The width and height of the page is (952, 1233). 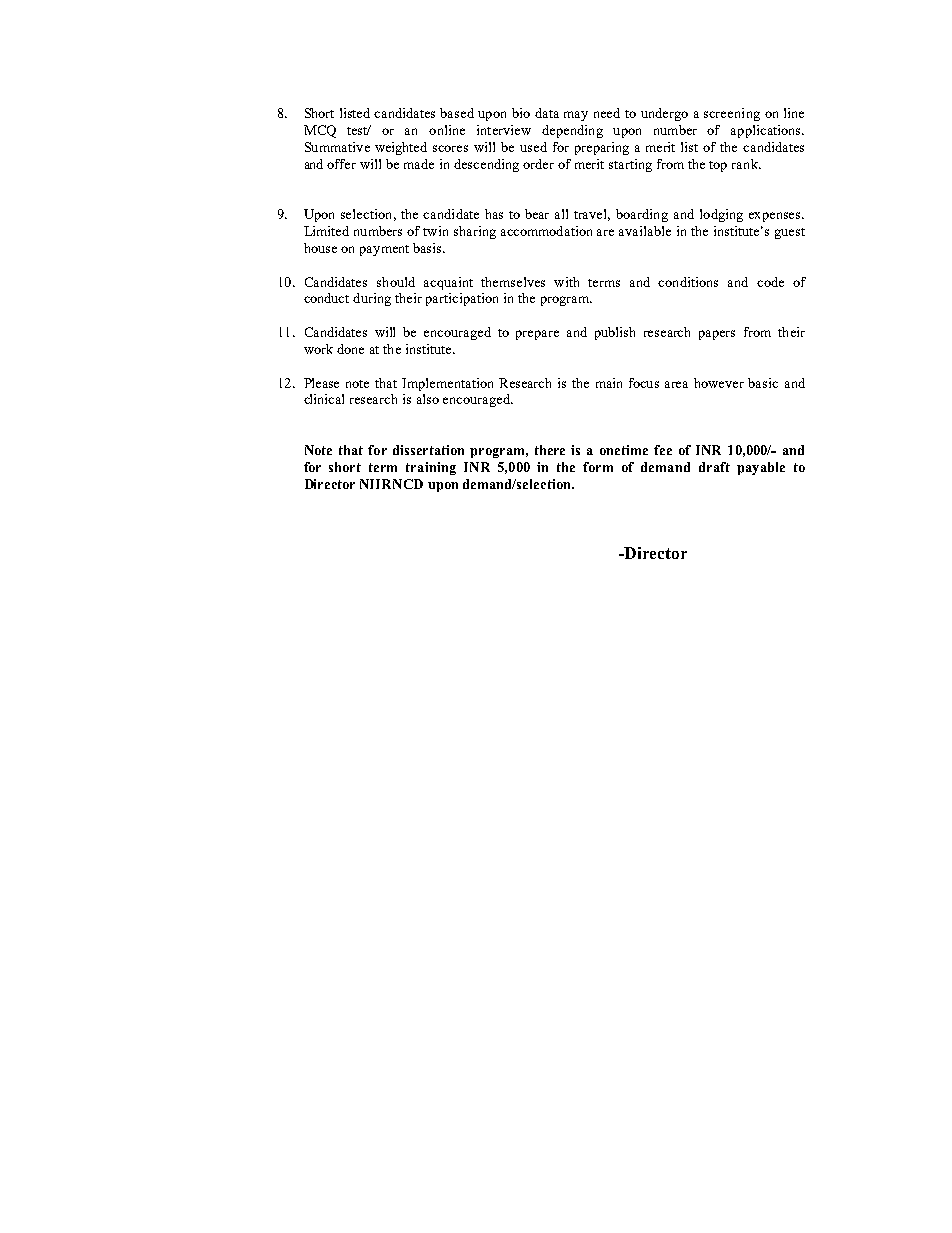 I want to click on screening, so click(x=732, y=114).
